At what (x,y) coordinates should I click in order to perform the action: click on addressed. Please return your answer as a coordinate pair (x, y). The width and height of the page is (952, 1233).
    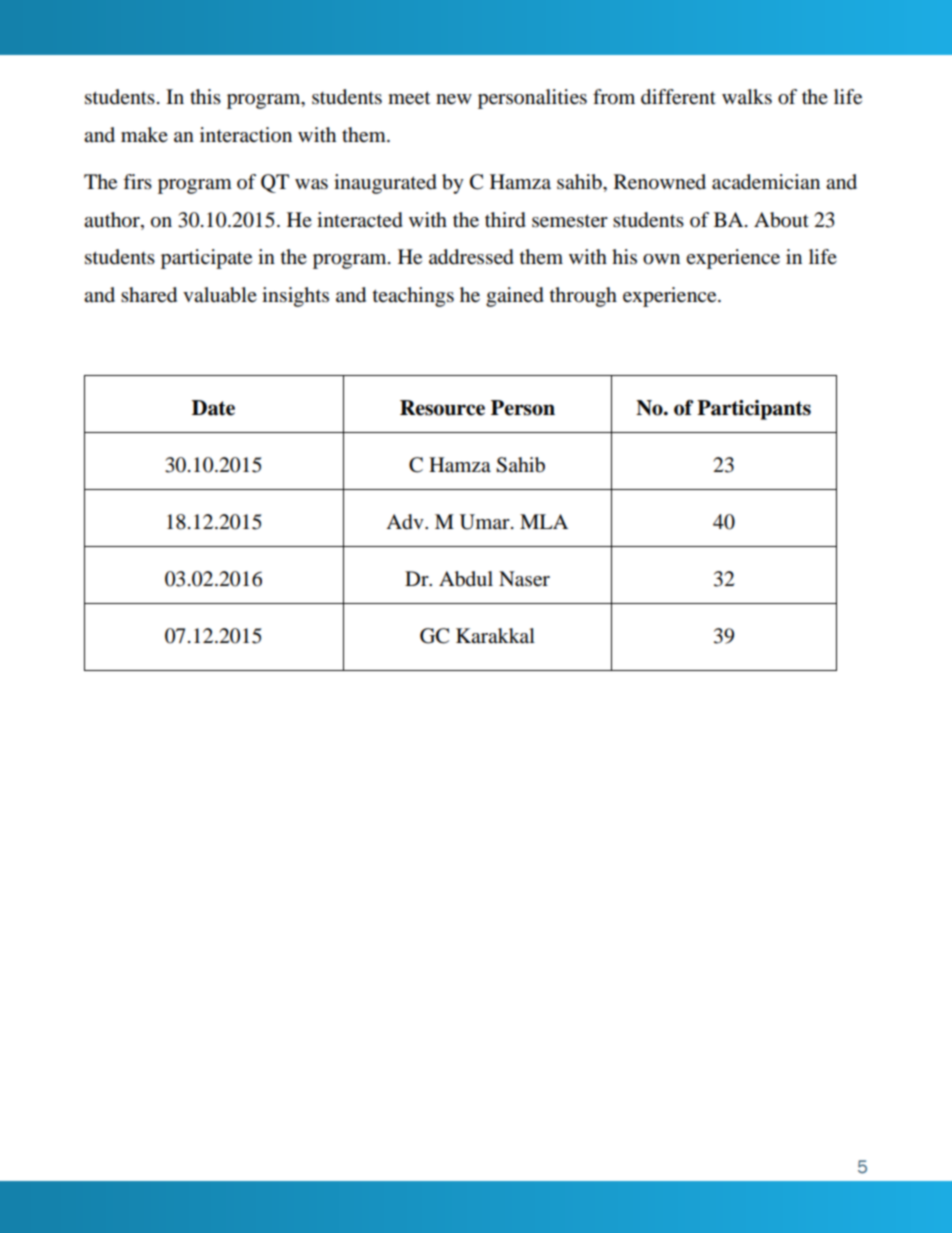
    Looking at the image, I should click on (471, 257).
